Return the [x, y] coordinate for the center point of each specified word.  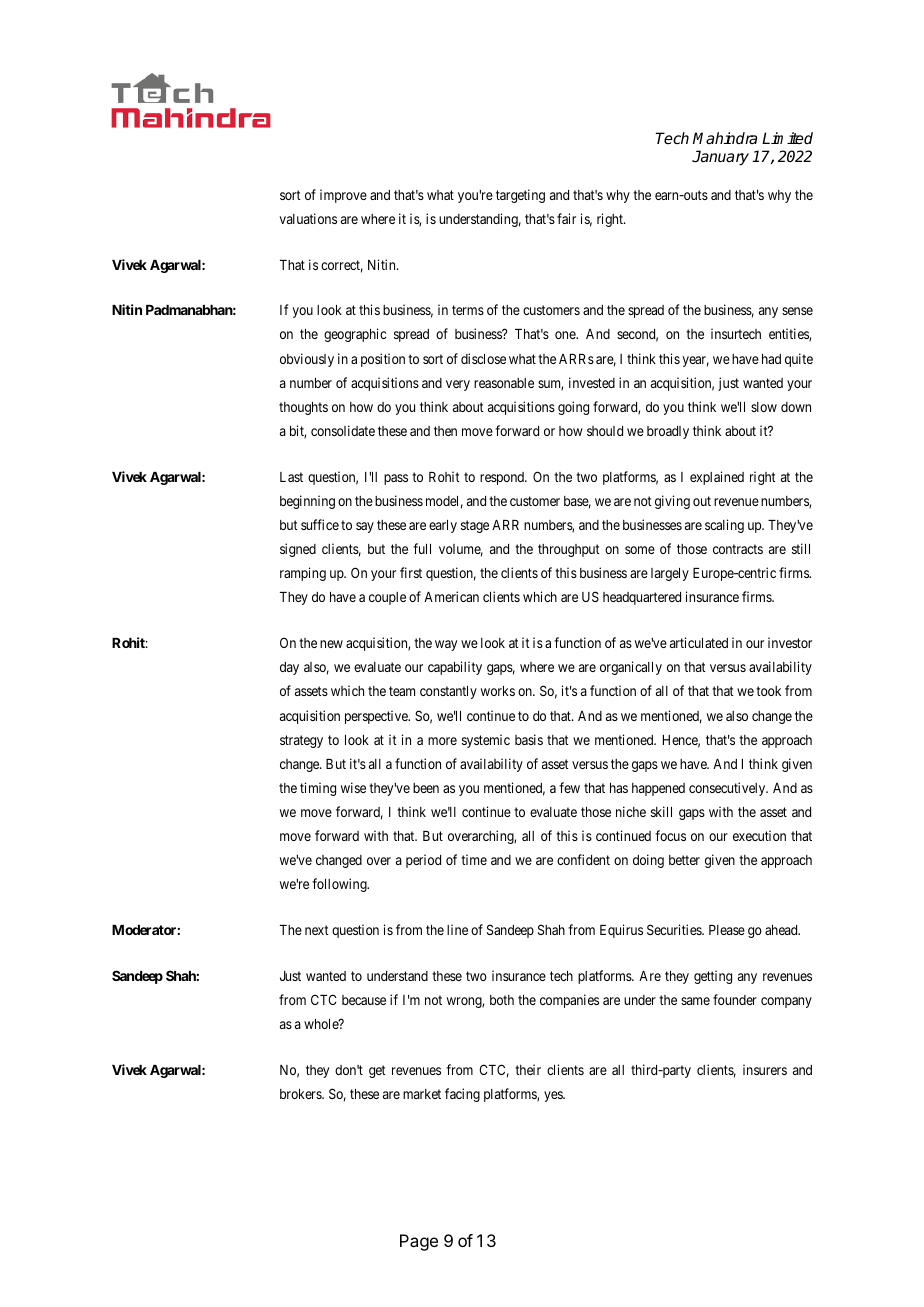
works [498, 691]
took [768, 691]
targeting [520, 196]
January [720, 158]
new [331, 644]
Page [419, 1242]
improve [343, 196]
